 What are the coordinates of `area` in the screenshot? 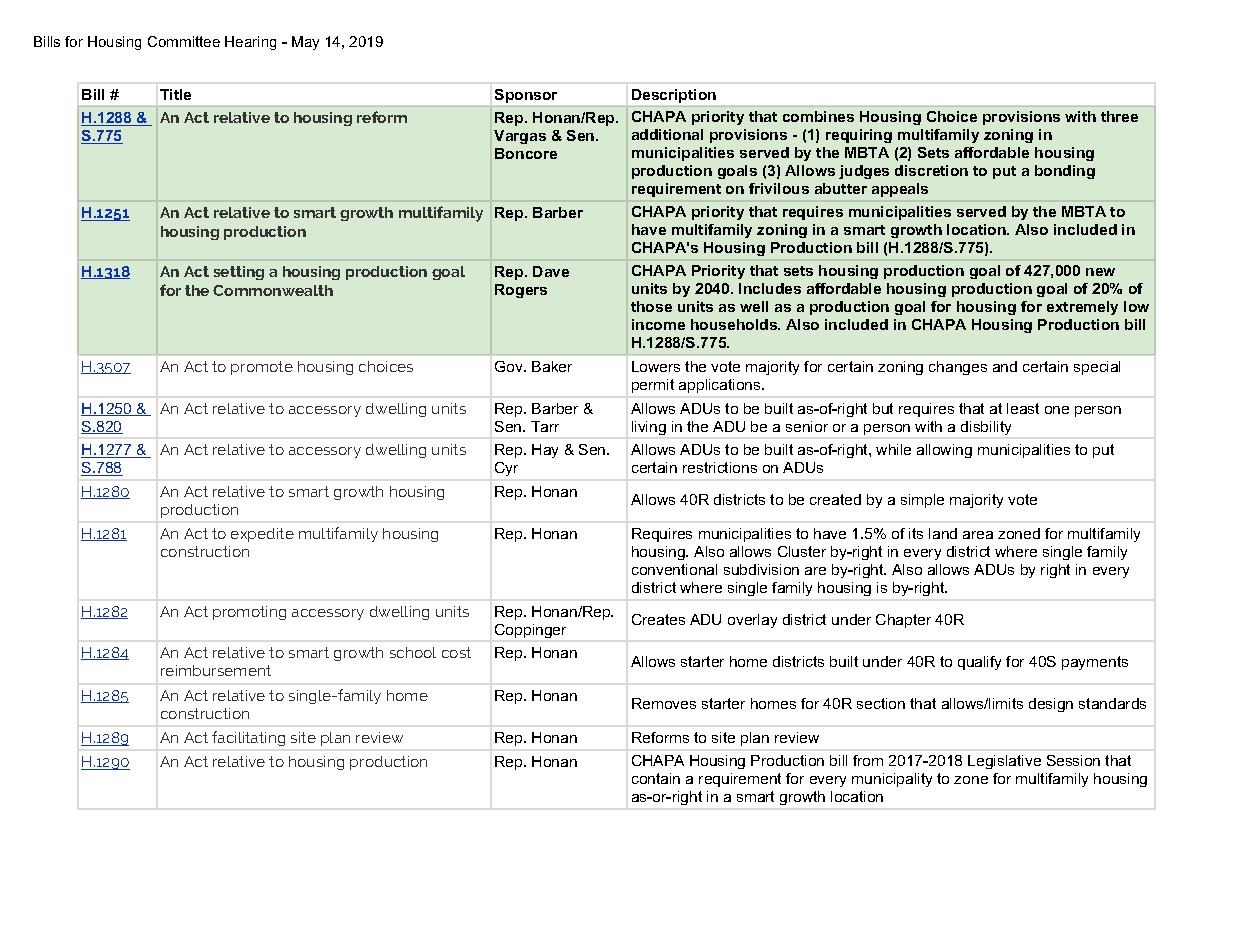 It's located at (978, 535).
